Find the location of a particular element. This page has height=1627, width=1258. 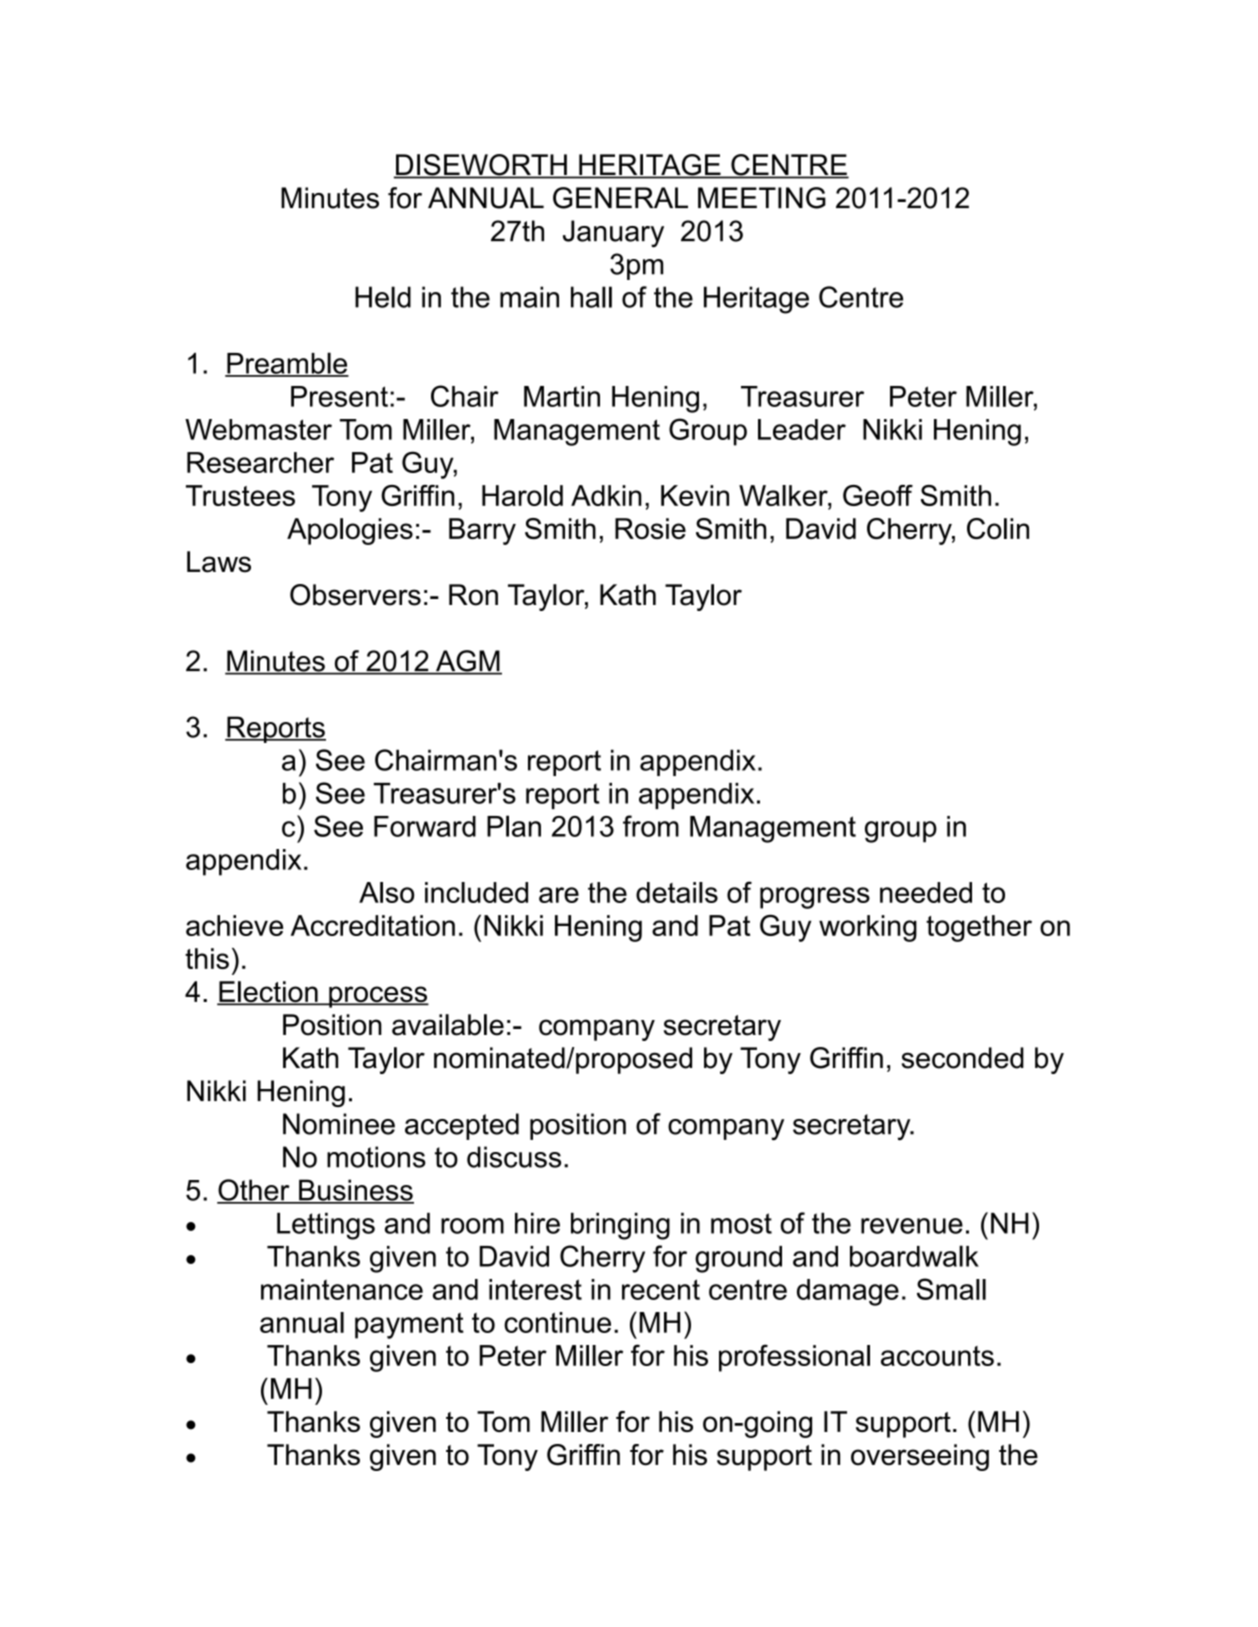

continue is located at coordinates (557, 1322).
